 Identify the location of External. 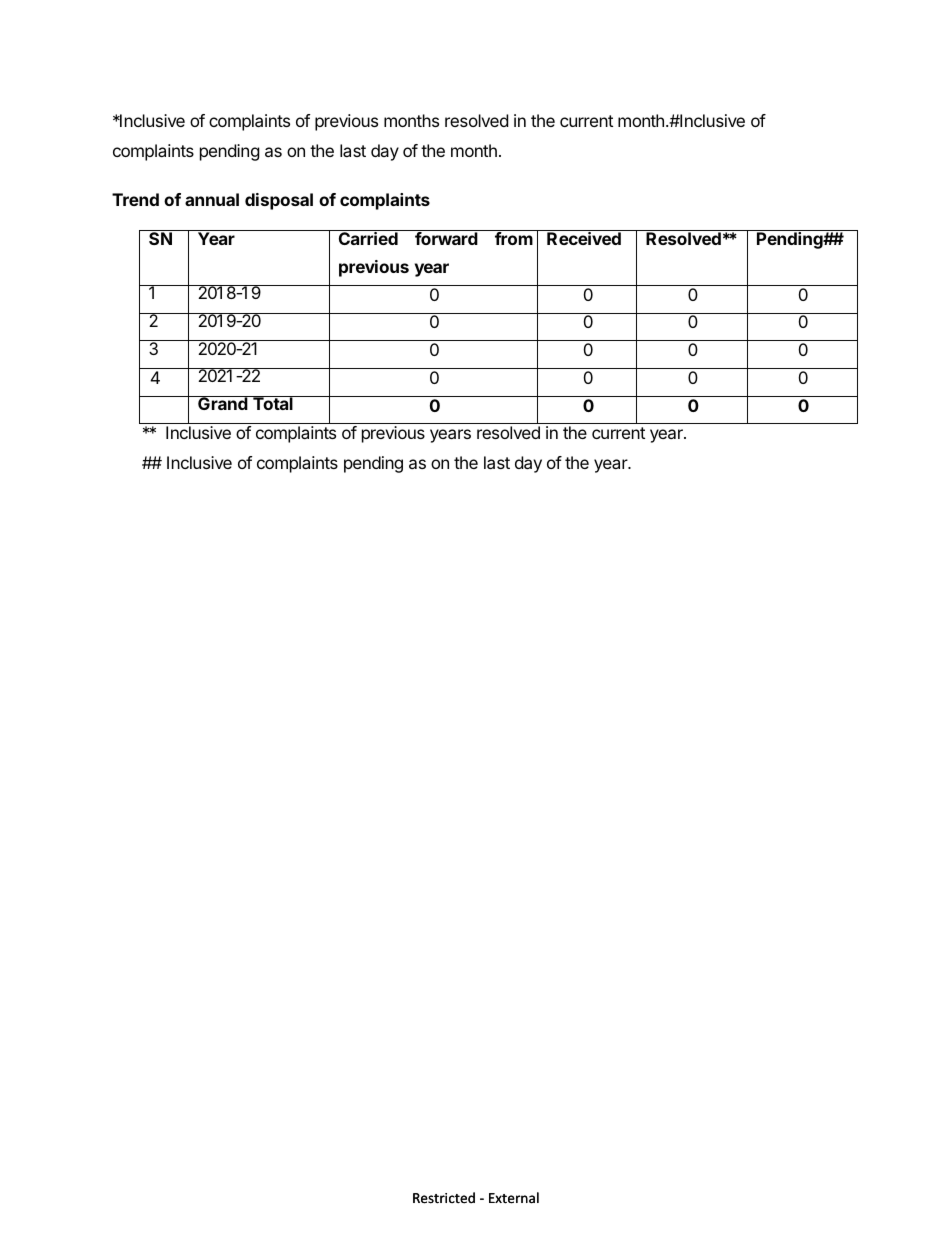
(514, 1198).
